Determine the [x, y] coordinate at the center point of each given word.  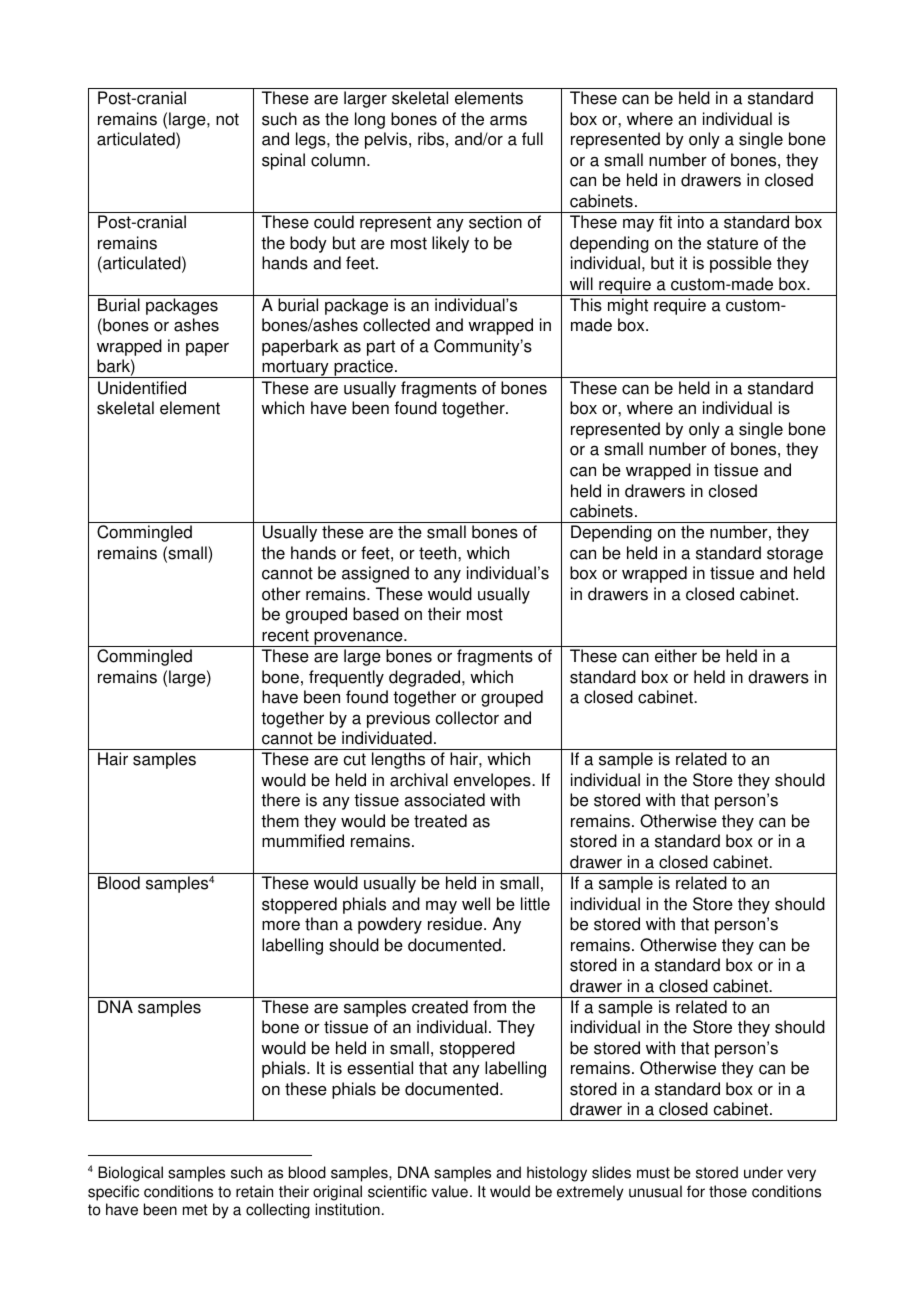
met [195, 1210]
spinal [283, 161]
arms [508, 120]
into [691, 222]
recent [285, 635]
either [676, 656]
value [450, 1191]
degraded [426, 678]
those [728, 1191]
